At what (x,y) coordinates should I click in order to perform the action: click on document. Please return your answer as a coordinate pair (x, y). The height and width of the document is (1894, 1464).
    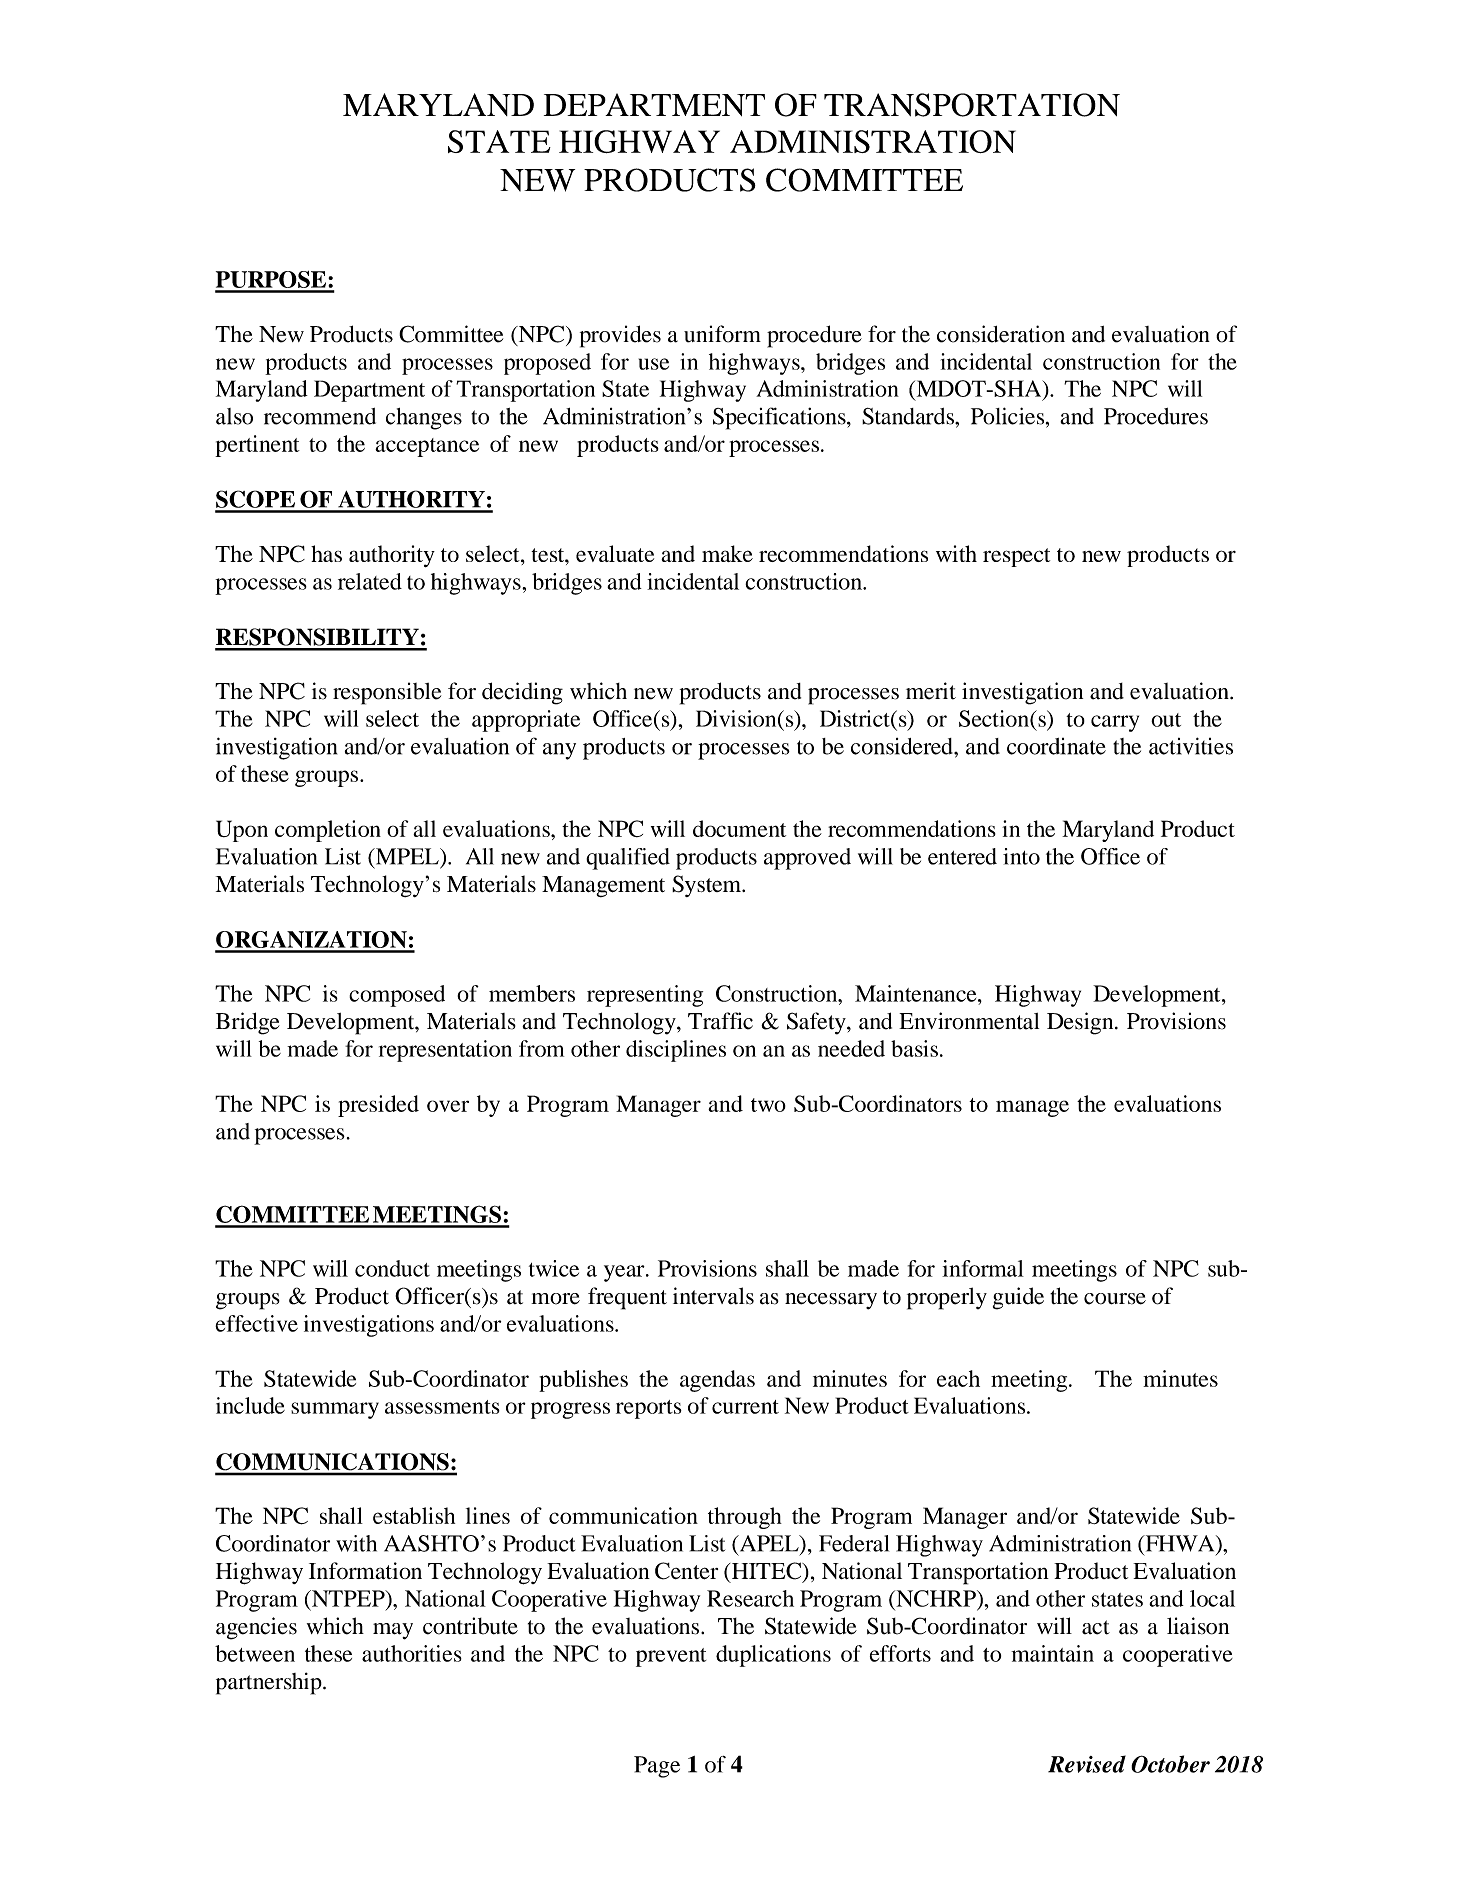
    Looking at the image, I should click on (739, 828).
